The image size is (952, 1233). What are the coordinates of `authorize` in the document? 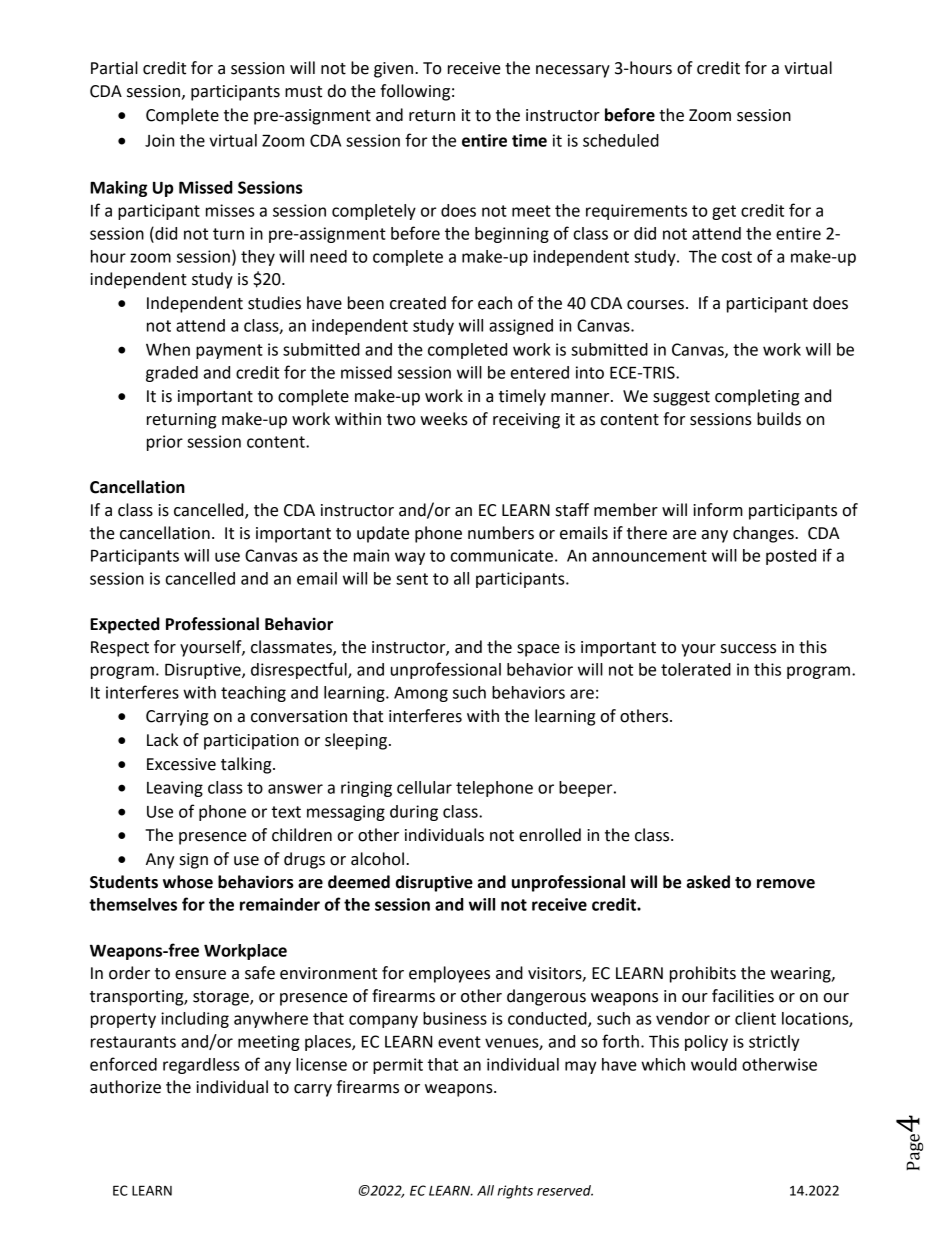 It's located at (125, 1087).
